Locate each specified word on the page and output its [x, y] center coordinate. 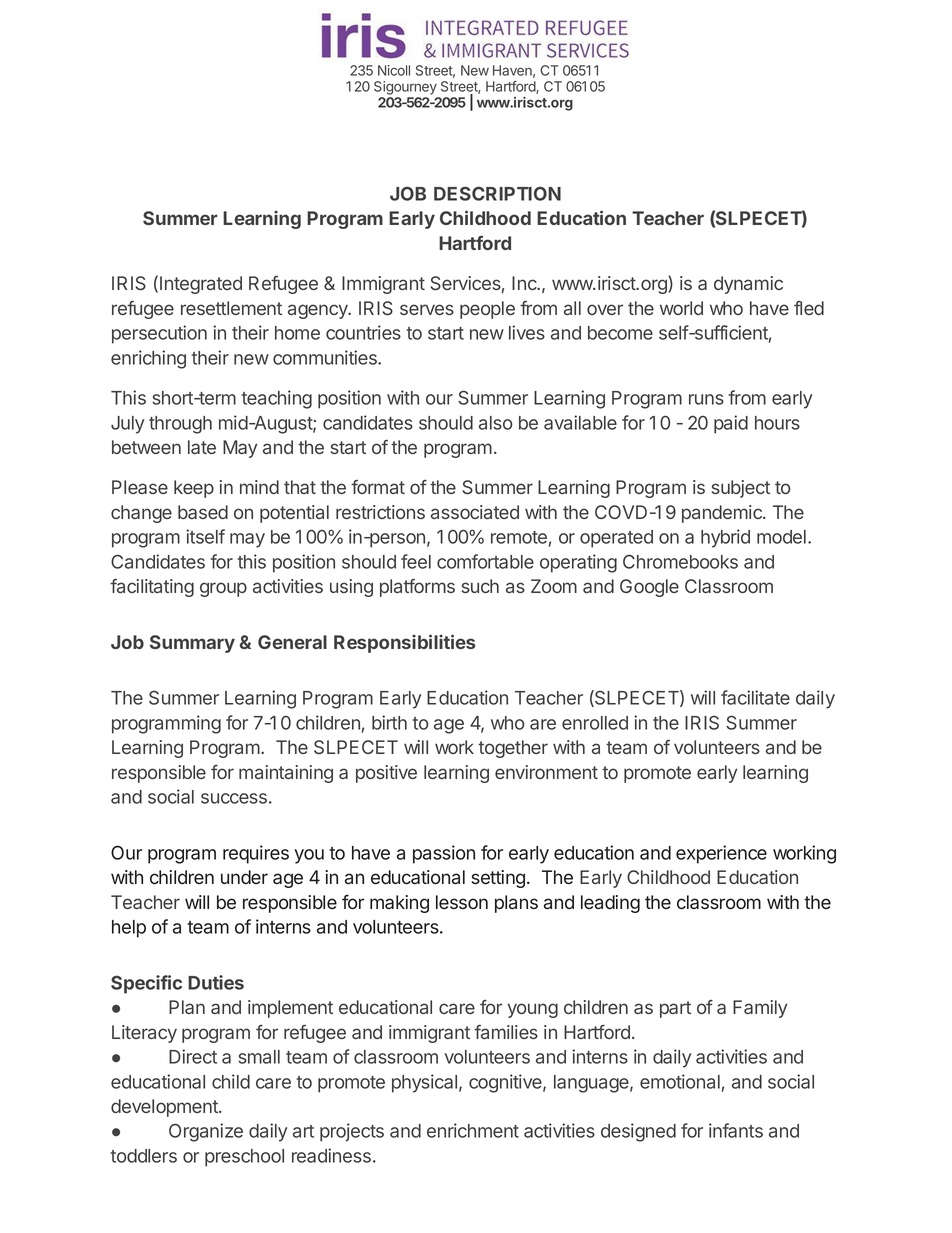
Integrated [201, 285]
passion [444, 854]
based [203, 512]
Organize [206, 1132]
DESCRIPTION [497, 193]
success [234, 798]
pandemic [723, 514]
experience [721, 854]
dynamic [748, 285]
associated [475, 512]
